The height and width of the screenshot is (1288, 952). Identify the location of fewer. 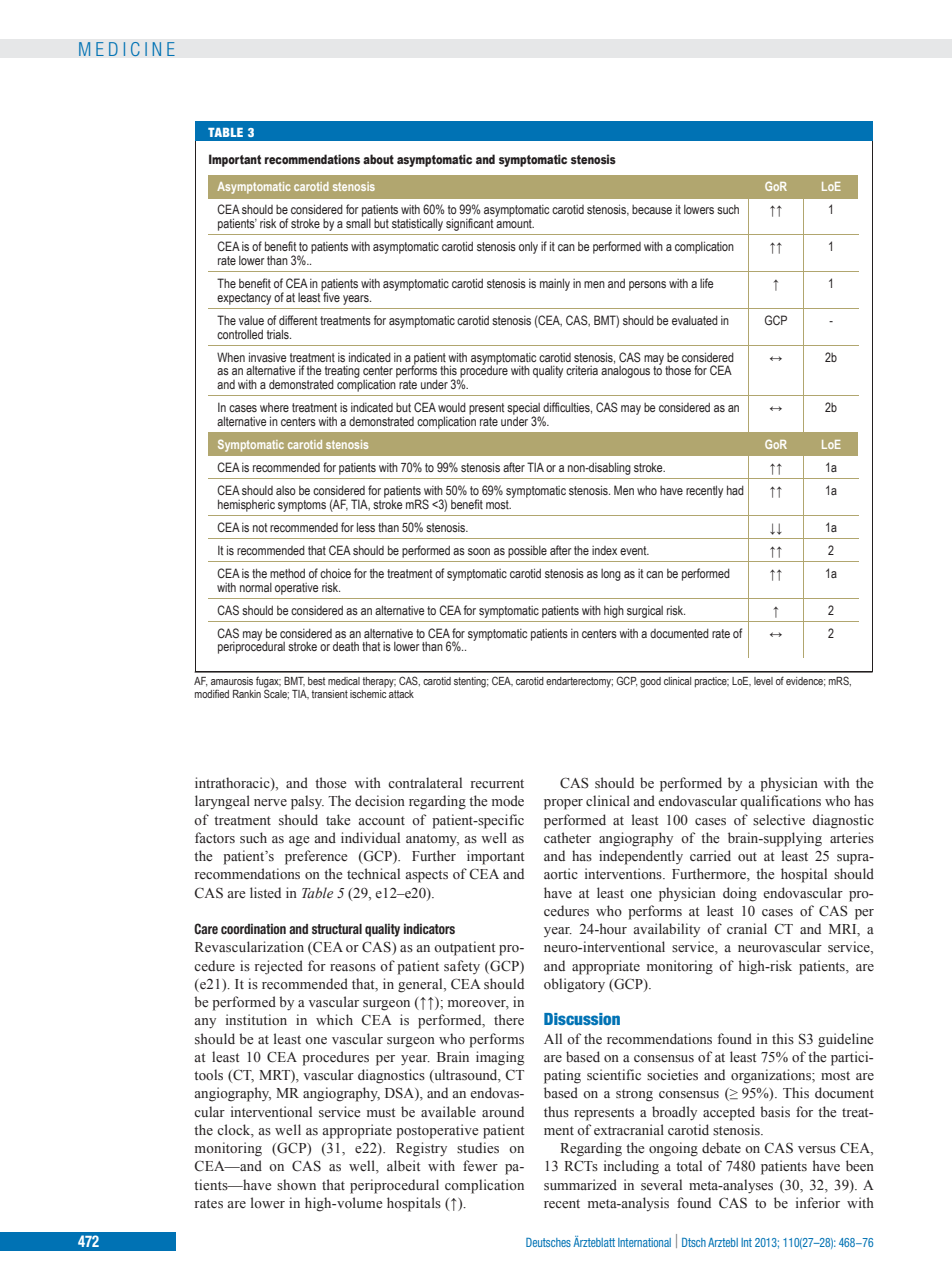
(480, 1165).
